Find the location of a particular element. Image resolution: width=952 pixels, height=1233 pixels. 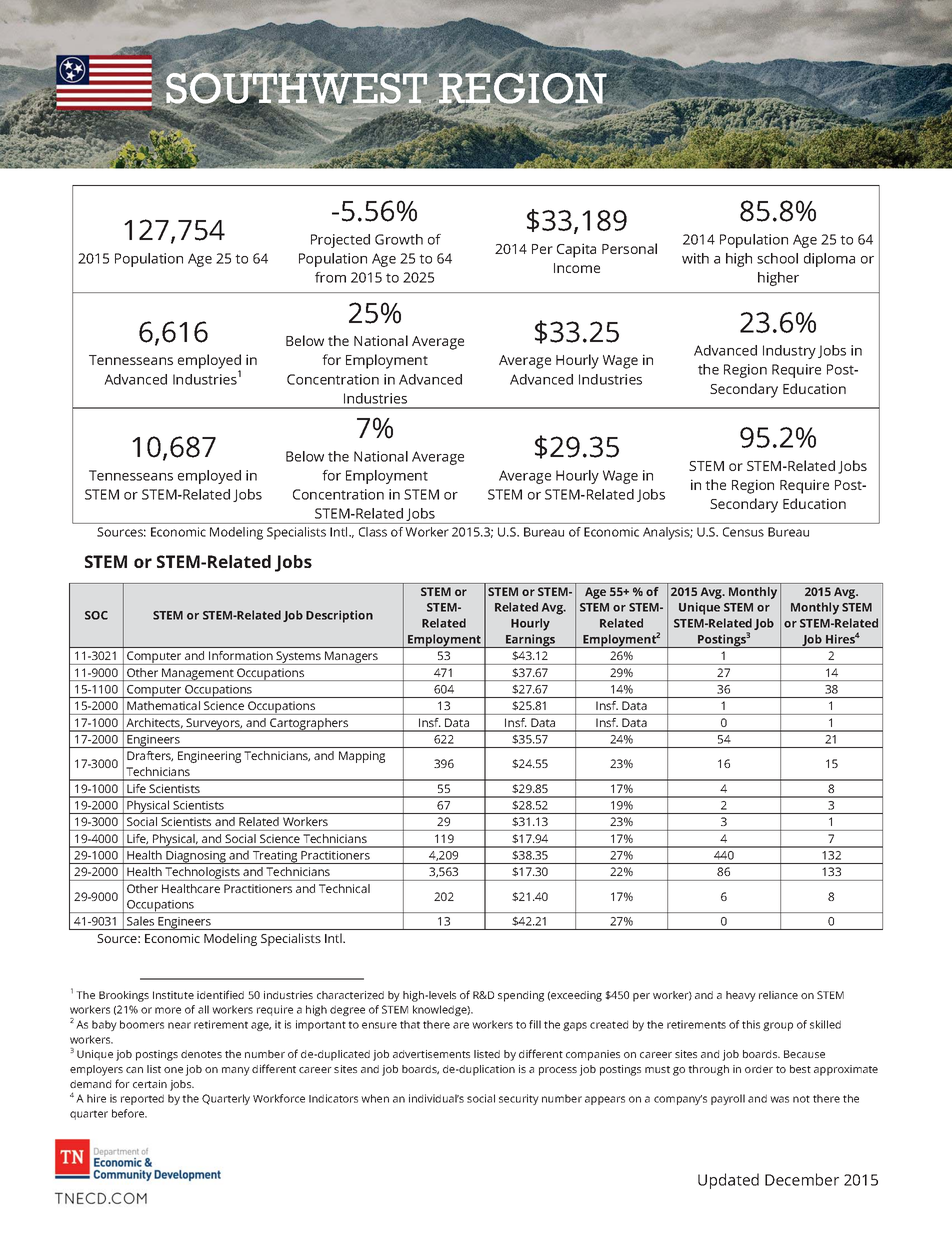

Class is located at coordinates (373, 532).
